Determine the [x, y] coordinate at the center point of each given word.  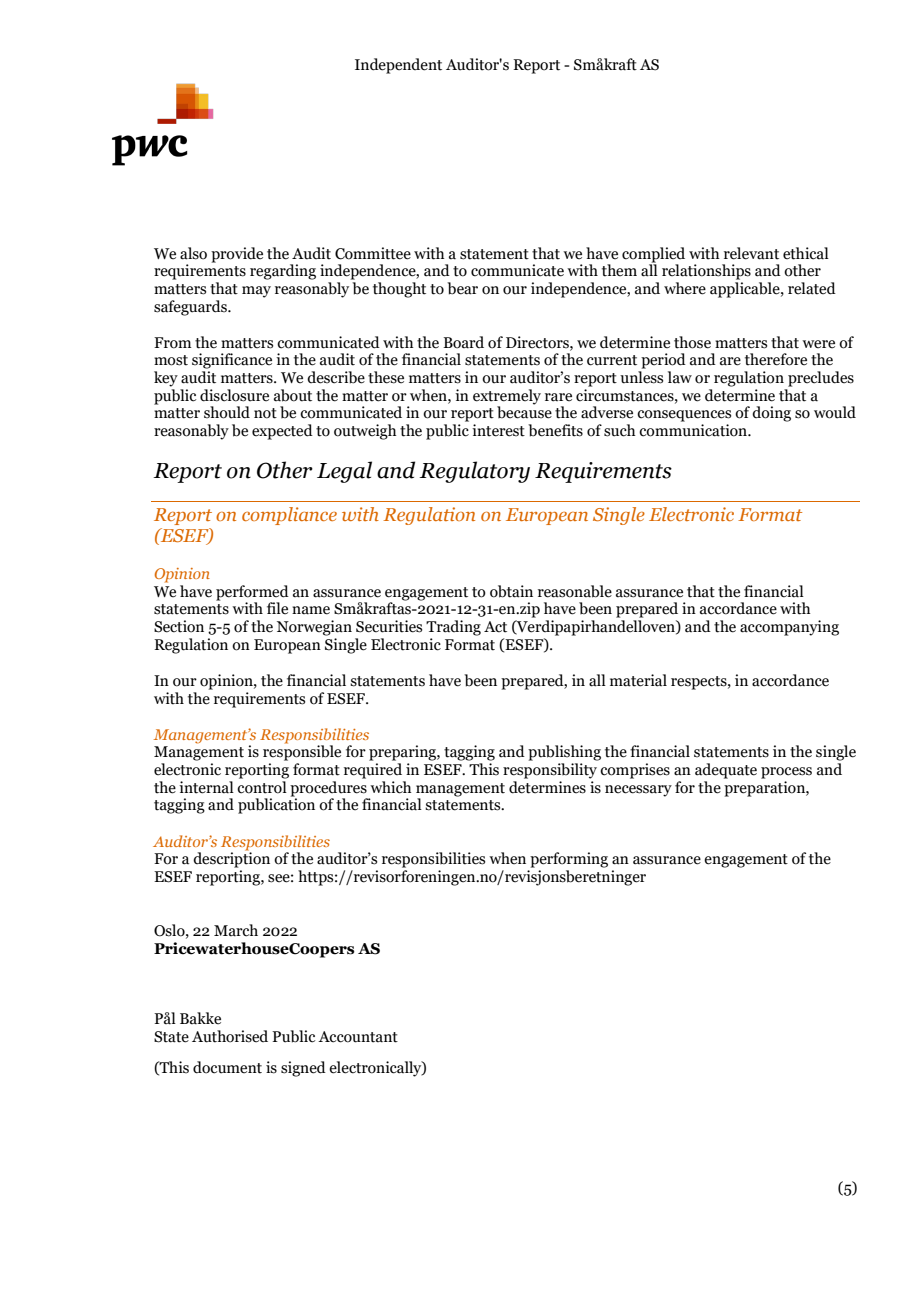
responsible [302, 752]
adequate [726, 771]
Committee [373, 253]
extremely [507, 398]
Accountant [358, 1037]
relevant [751, 253]
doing [771, 414]
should [227, 412]
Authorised [230, 1036]
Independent [398, 66]
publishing [564, 753]
